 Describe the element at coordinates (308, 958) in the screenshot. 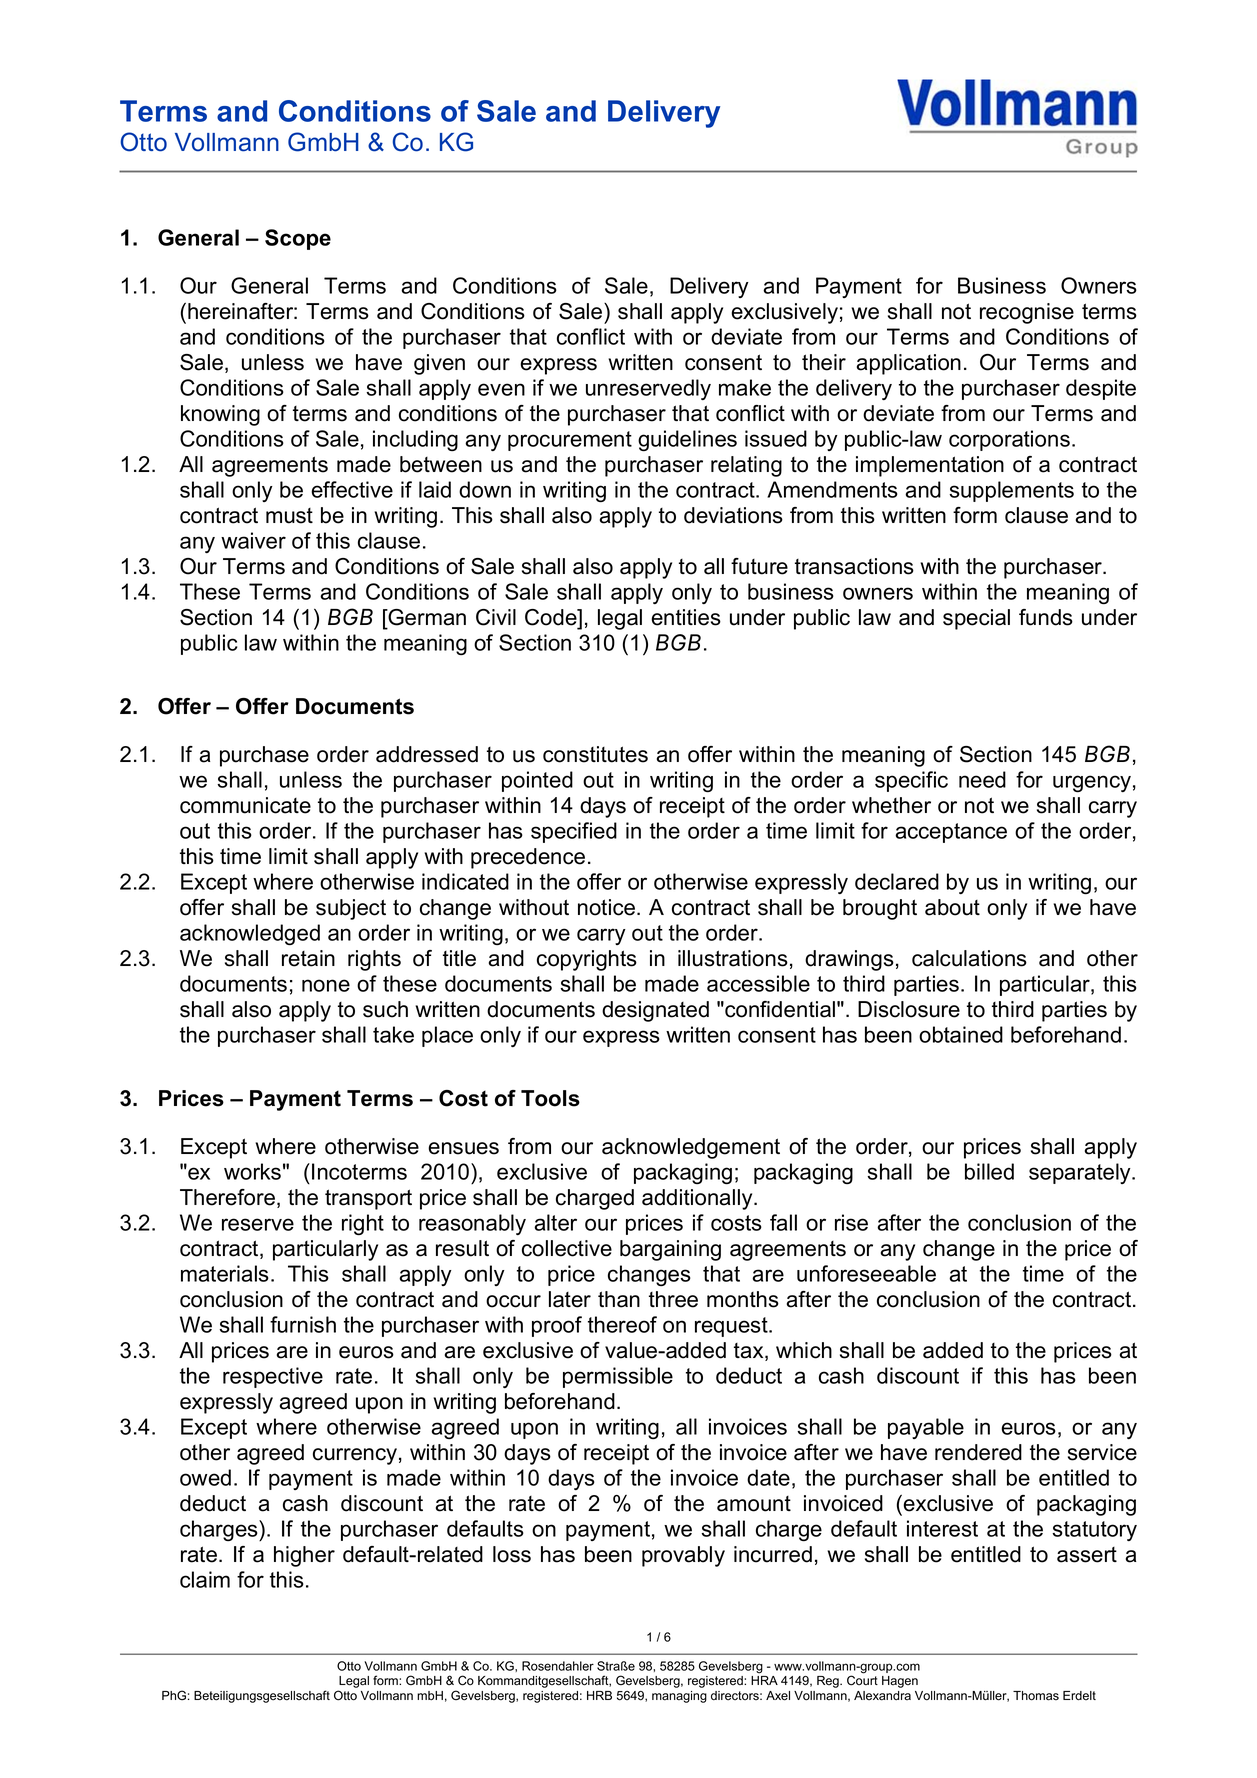

I see `retain` at that location.
